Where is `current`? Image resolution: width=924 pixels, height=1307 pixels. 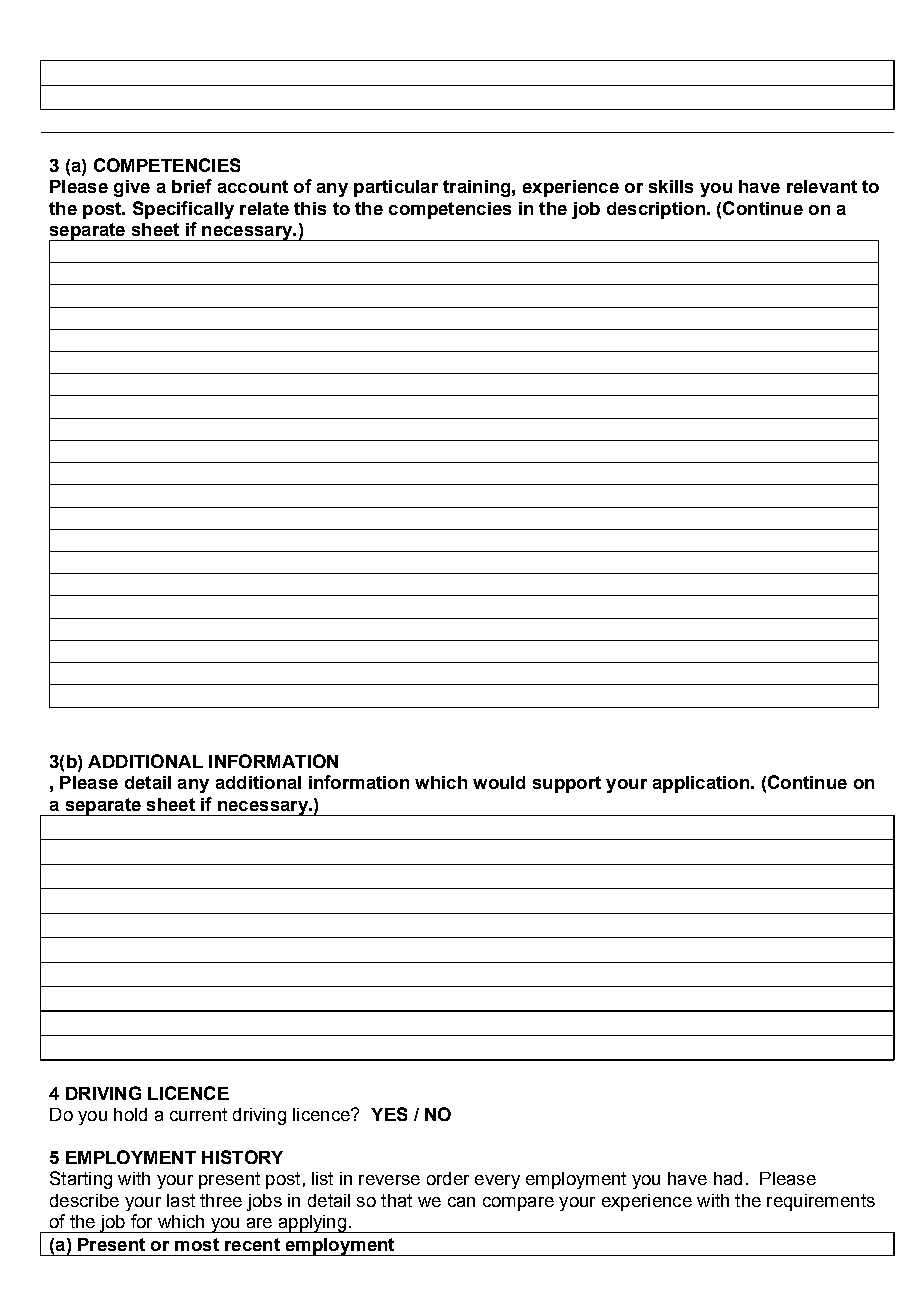 current is located at coordinates (198, 1114).
